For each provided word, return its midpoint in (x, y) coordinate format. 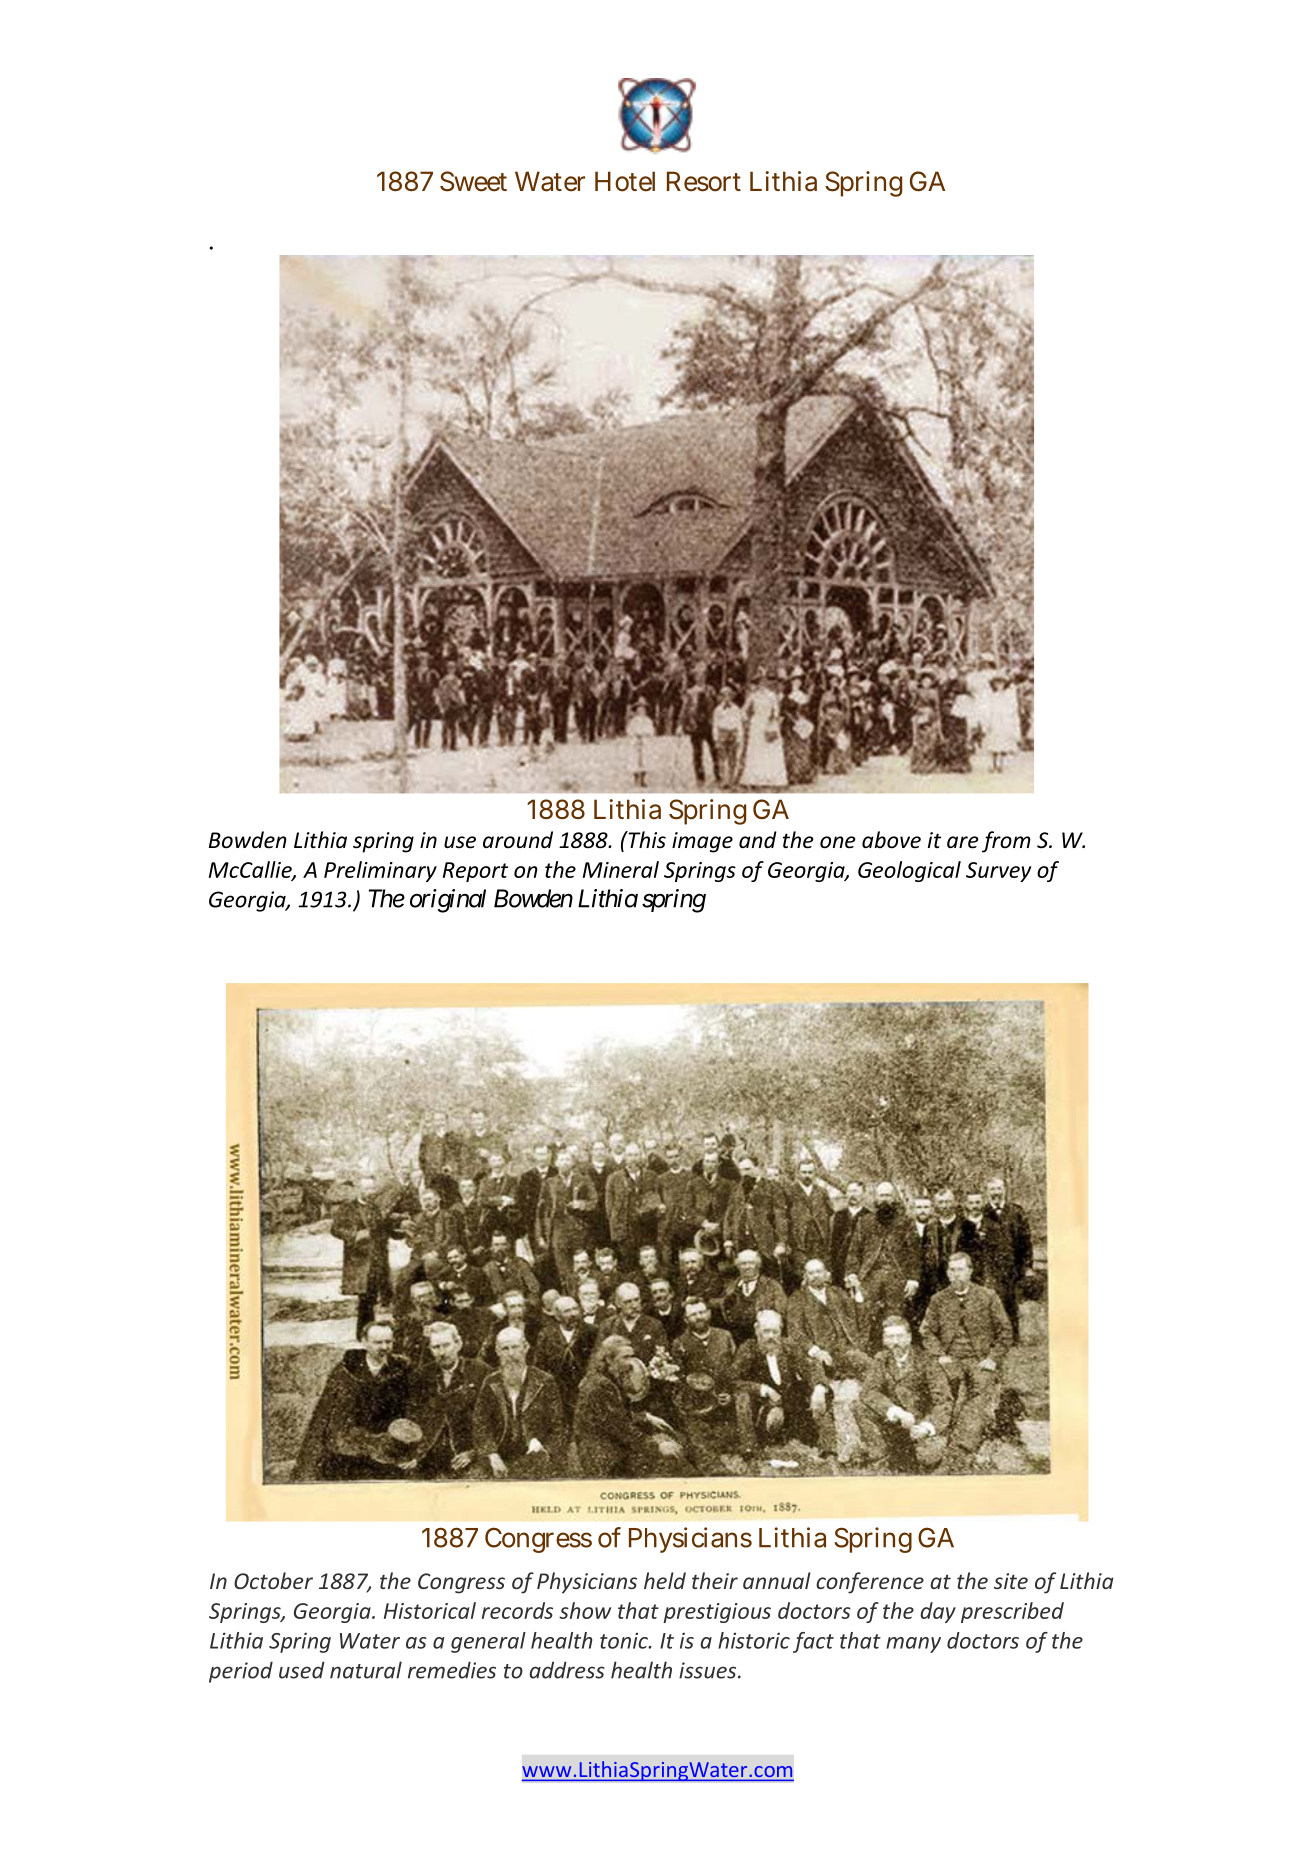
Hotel (625, 181)
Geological (909, 871)
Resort (704, 181)
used (302, 1670)
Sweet (473, 181)
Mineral (621, 869)
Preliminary (380, 871)
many (913, 1645)
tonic (625, 1640)
